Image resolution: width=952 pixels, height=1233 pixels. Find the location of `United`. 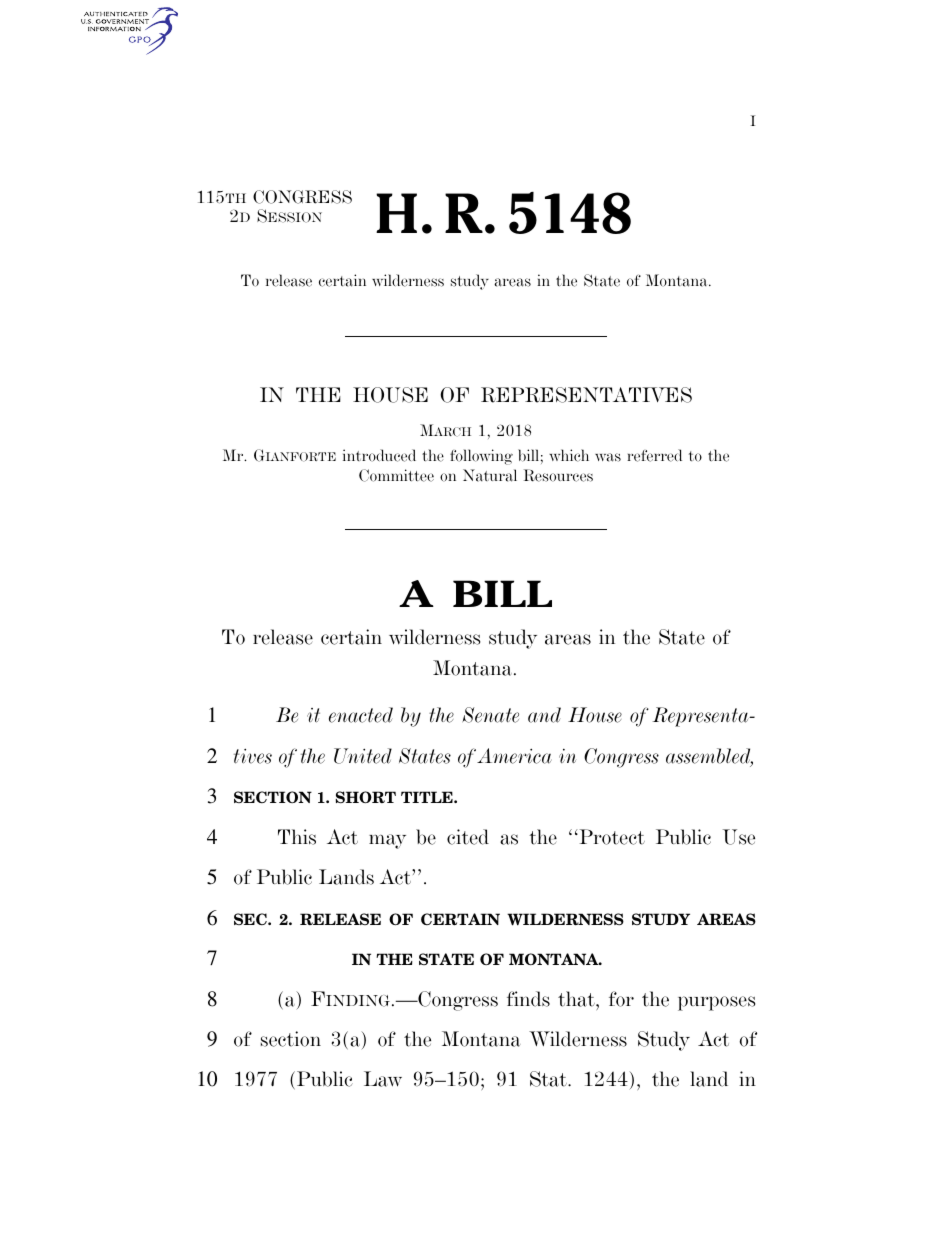

United is located at coordinates (363, 756).
